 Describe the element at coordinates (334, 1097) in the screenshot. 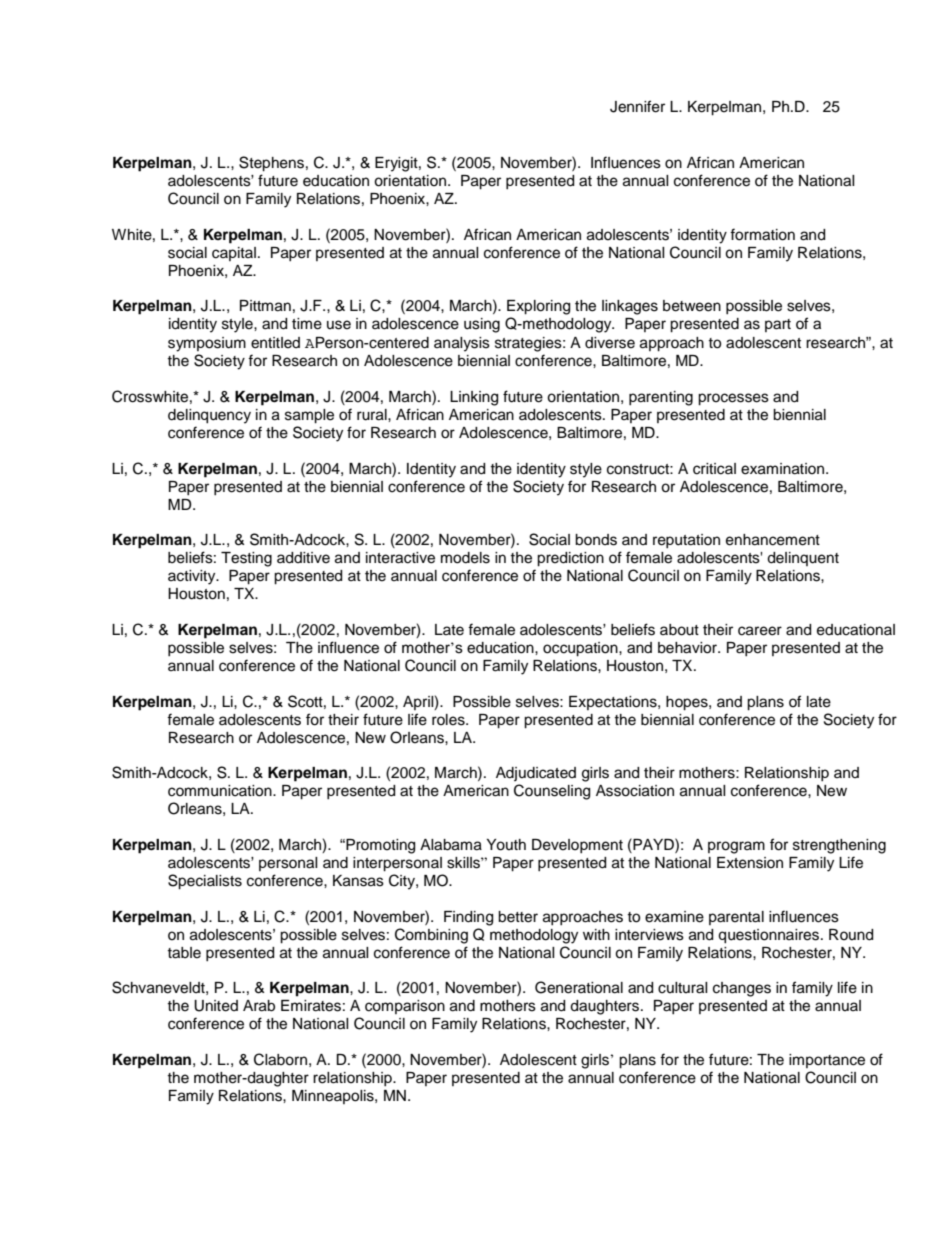

I see `Minneapolis` at that location.
